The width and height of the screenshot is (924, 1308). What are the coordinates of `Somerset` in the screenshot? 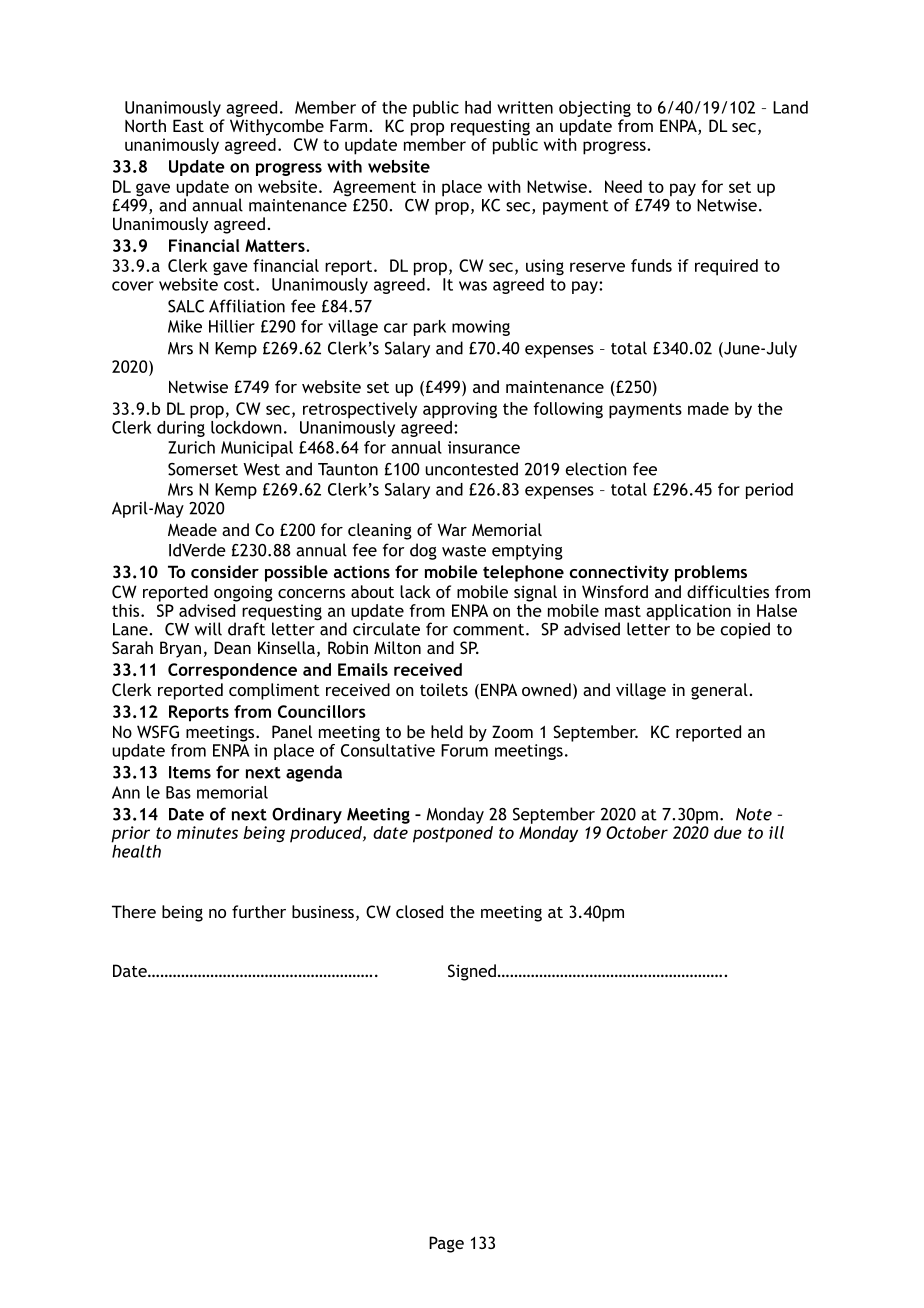 It's located at (203, 469).
